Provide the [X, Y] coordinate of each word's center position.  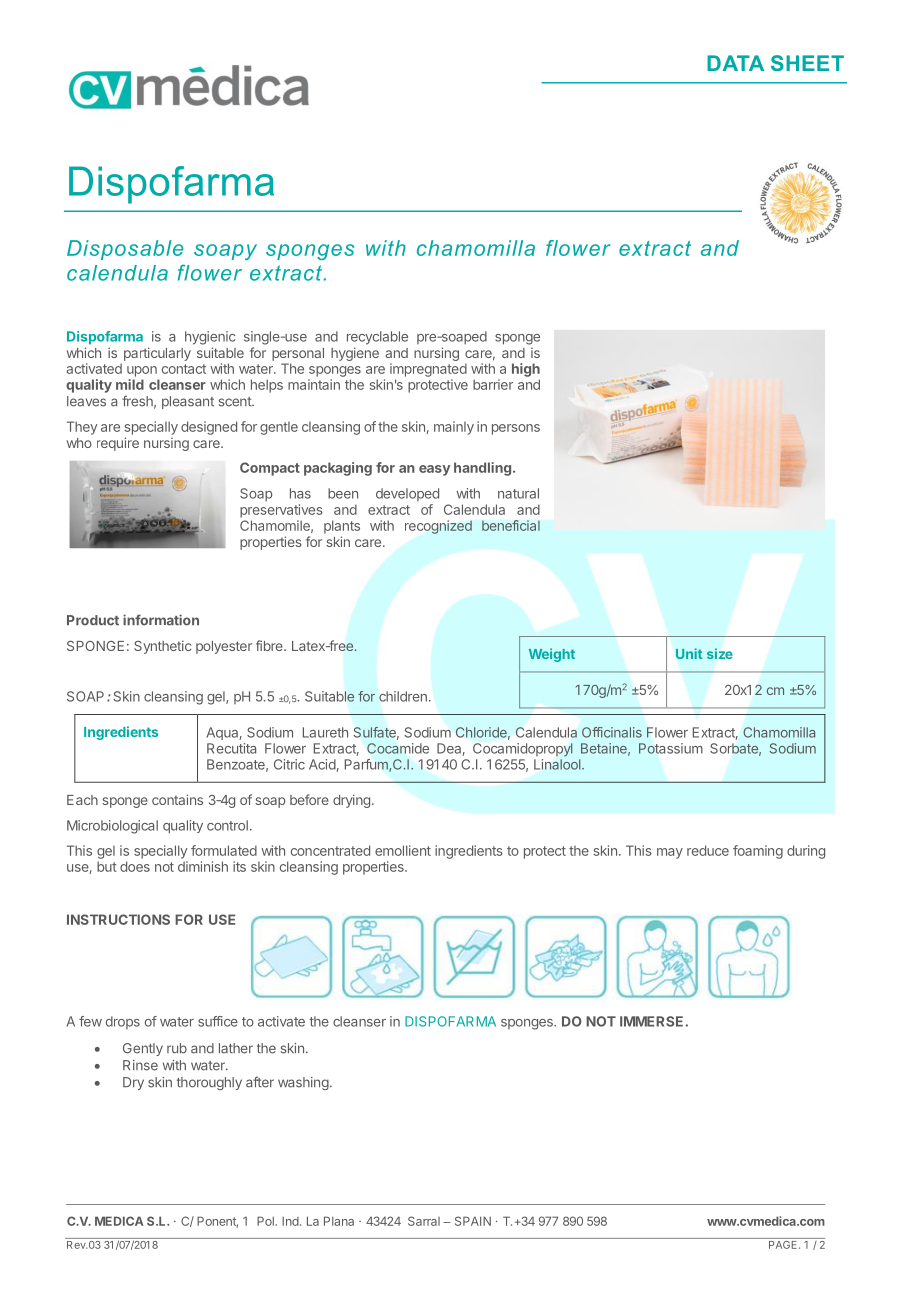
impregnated [428, 370]
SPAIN [473, 1221]
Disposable [125, 250]
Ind [291, 1221]
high [526, 370]
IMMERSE [651, 1021]
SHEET [807, 63]
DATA [735, 63]
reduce [708, 850]
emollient [403, 850]
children [403, 696]
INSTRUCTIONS [118, 919]
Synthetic [163, 647]
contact [184, 369]
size [720, 653]
